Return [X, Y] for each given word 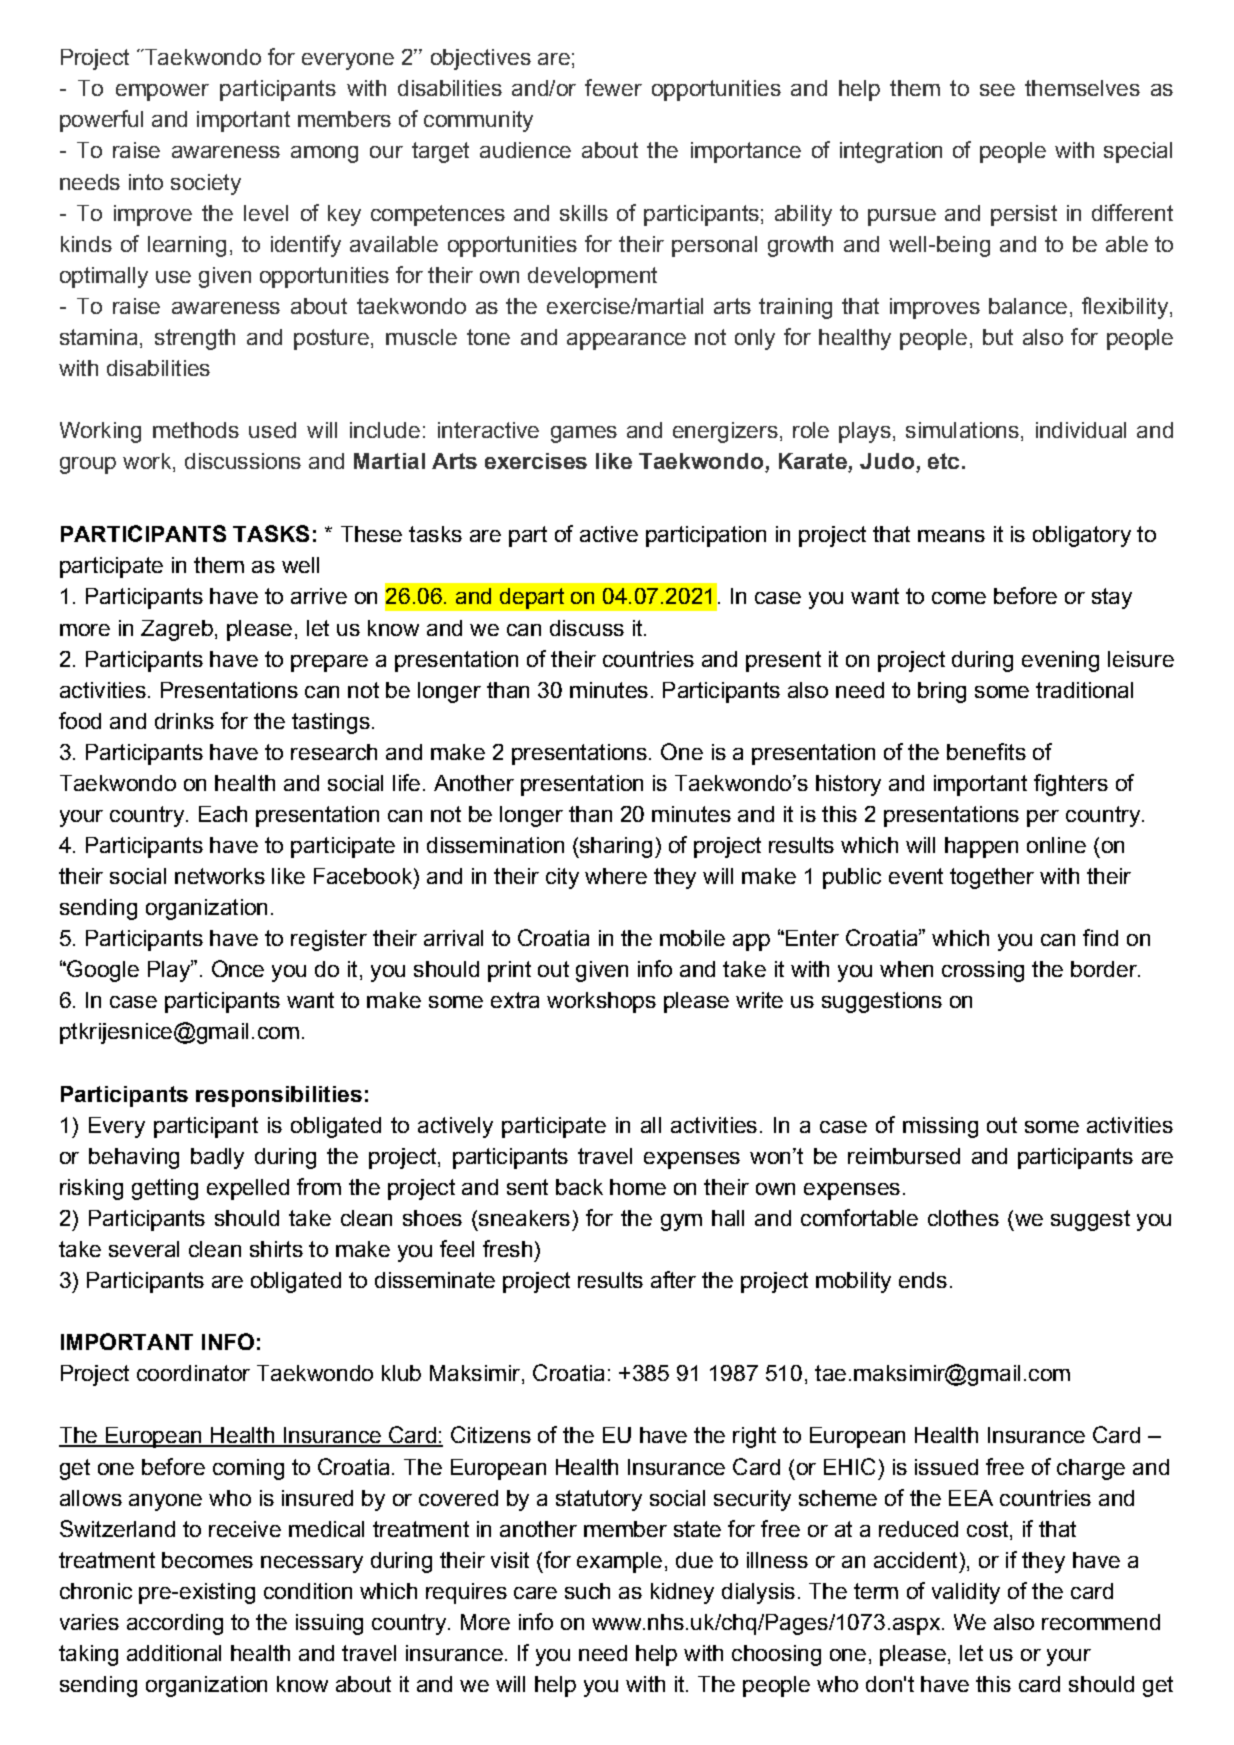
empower [162, 92]
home [638, 1187]
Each [223, 814]
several [144, 1249]
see [997, 90]
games [584, 434]
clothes [963, 1218]
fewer [613, 87]
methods [196, 430]
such [587, 1591]
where [616, 876]
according [175, 1624]
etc [943, 461]
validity [966, 1593]
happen [981, 847]
